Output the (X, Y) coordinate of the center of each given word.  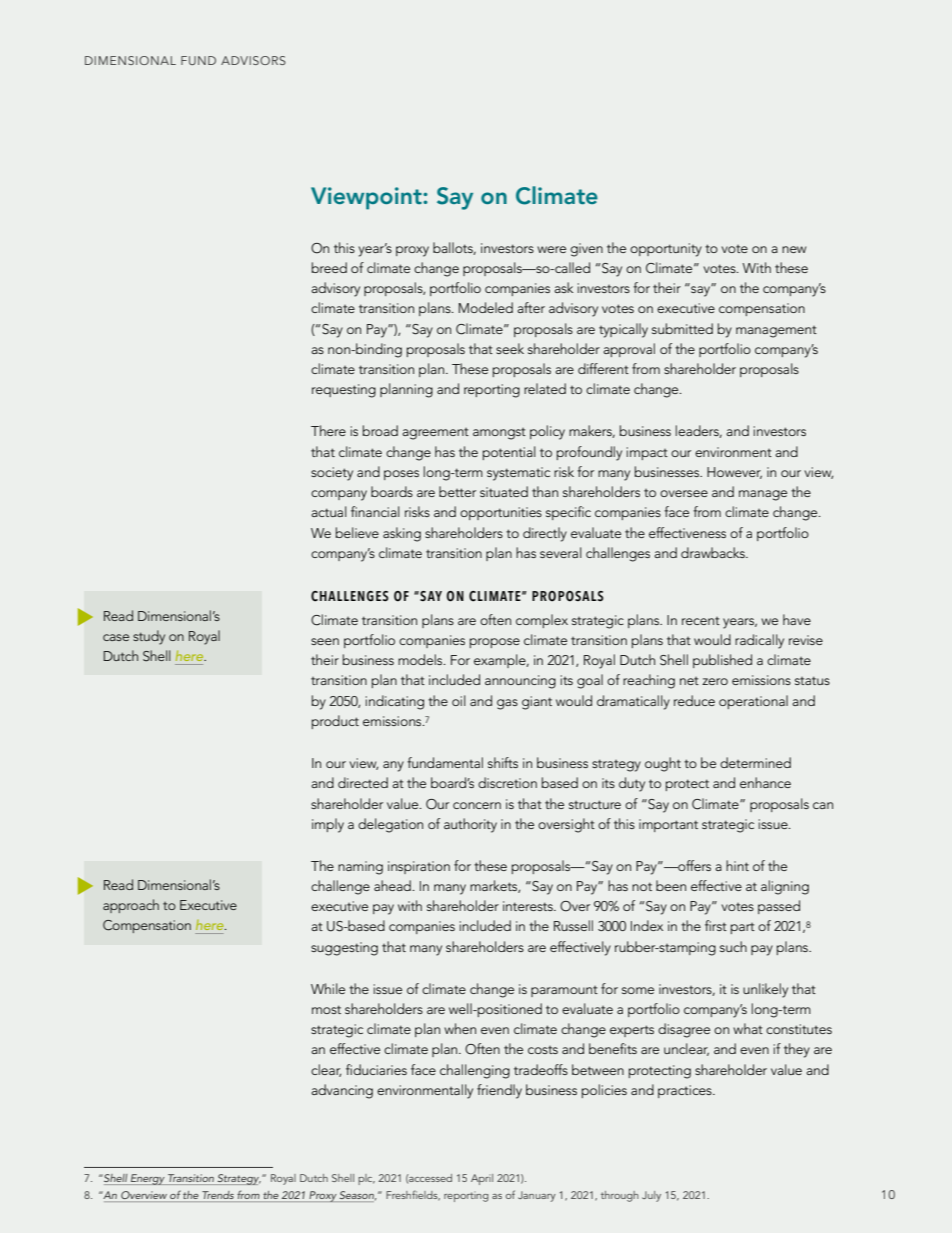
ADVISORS (253, 60)
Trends (218, 1195)
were (551, 249)
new (794, 249)
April (482, 1179)
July (651, 1196)
